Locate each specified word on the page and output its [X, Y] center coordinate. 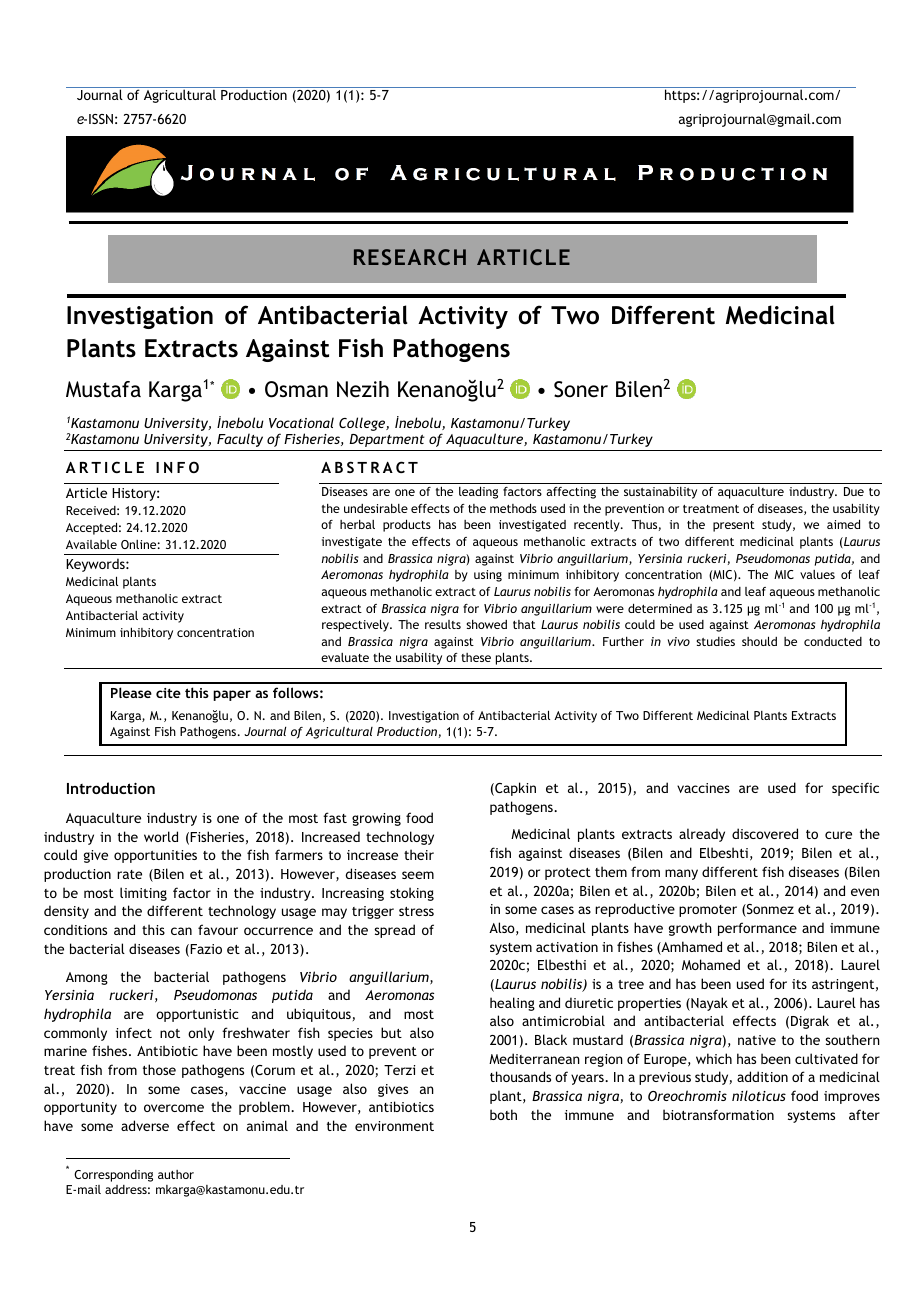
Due [854, 491]
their [419, 854]
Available [91, 544]
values [817, 574]
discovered [765, 833]
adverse [145, 1125]
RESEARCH [410, 257]
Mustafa [103, 389]
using [488, 576]
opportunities [155, 856]
